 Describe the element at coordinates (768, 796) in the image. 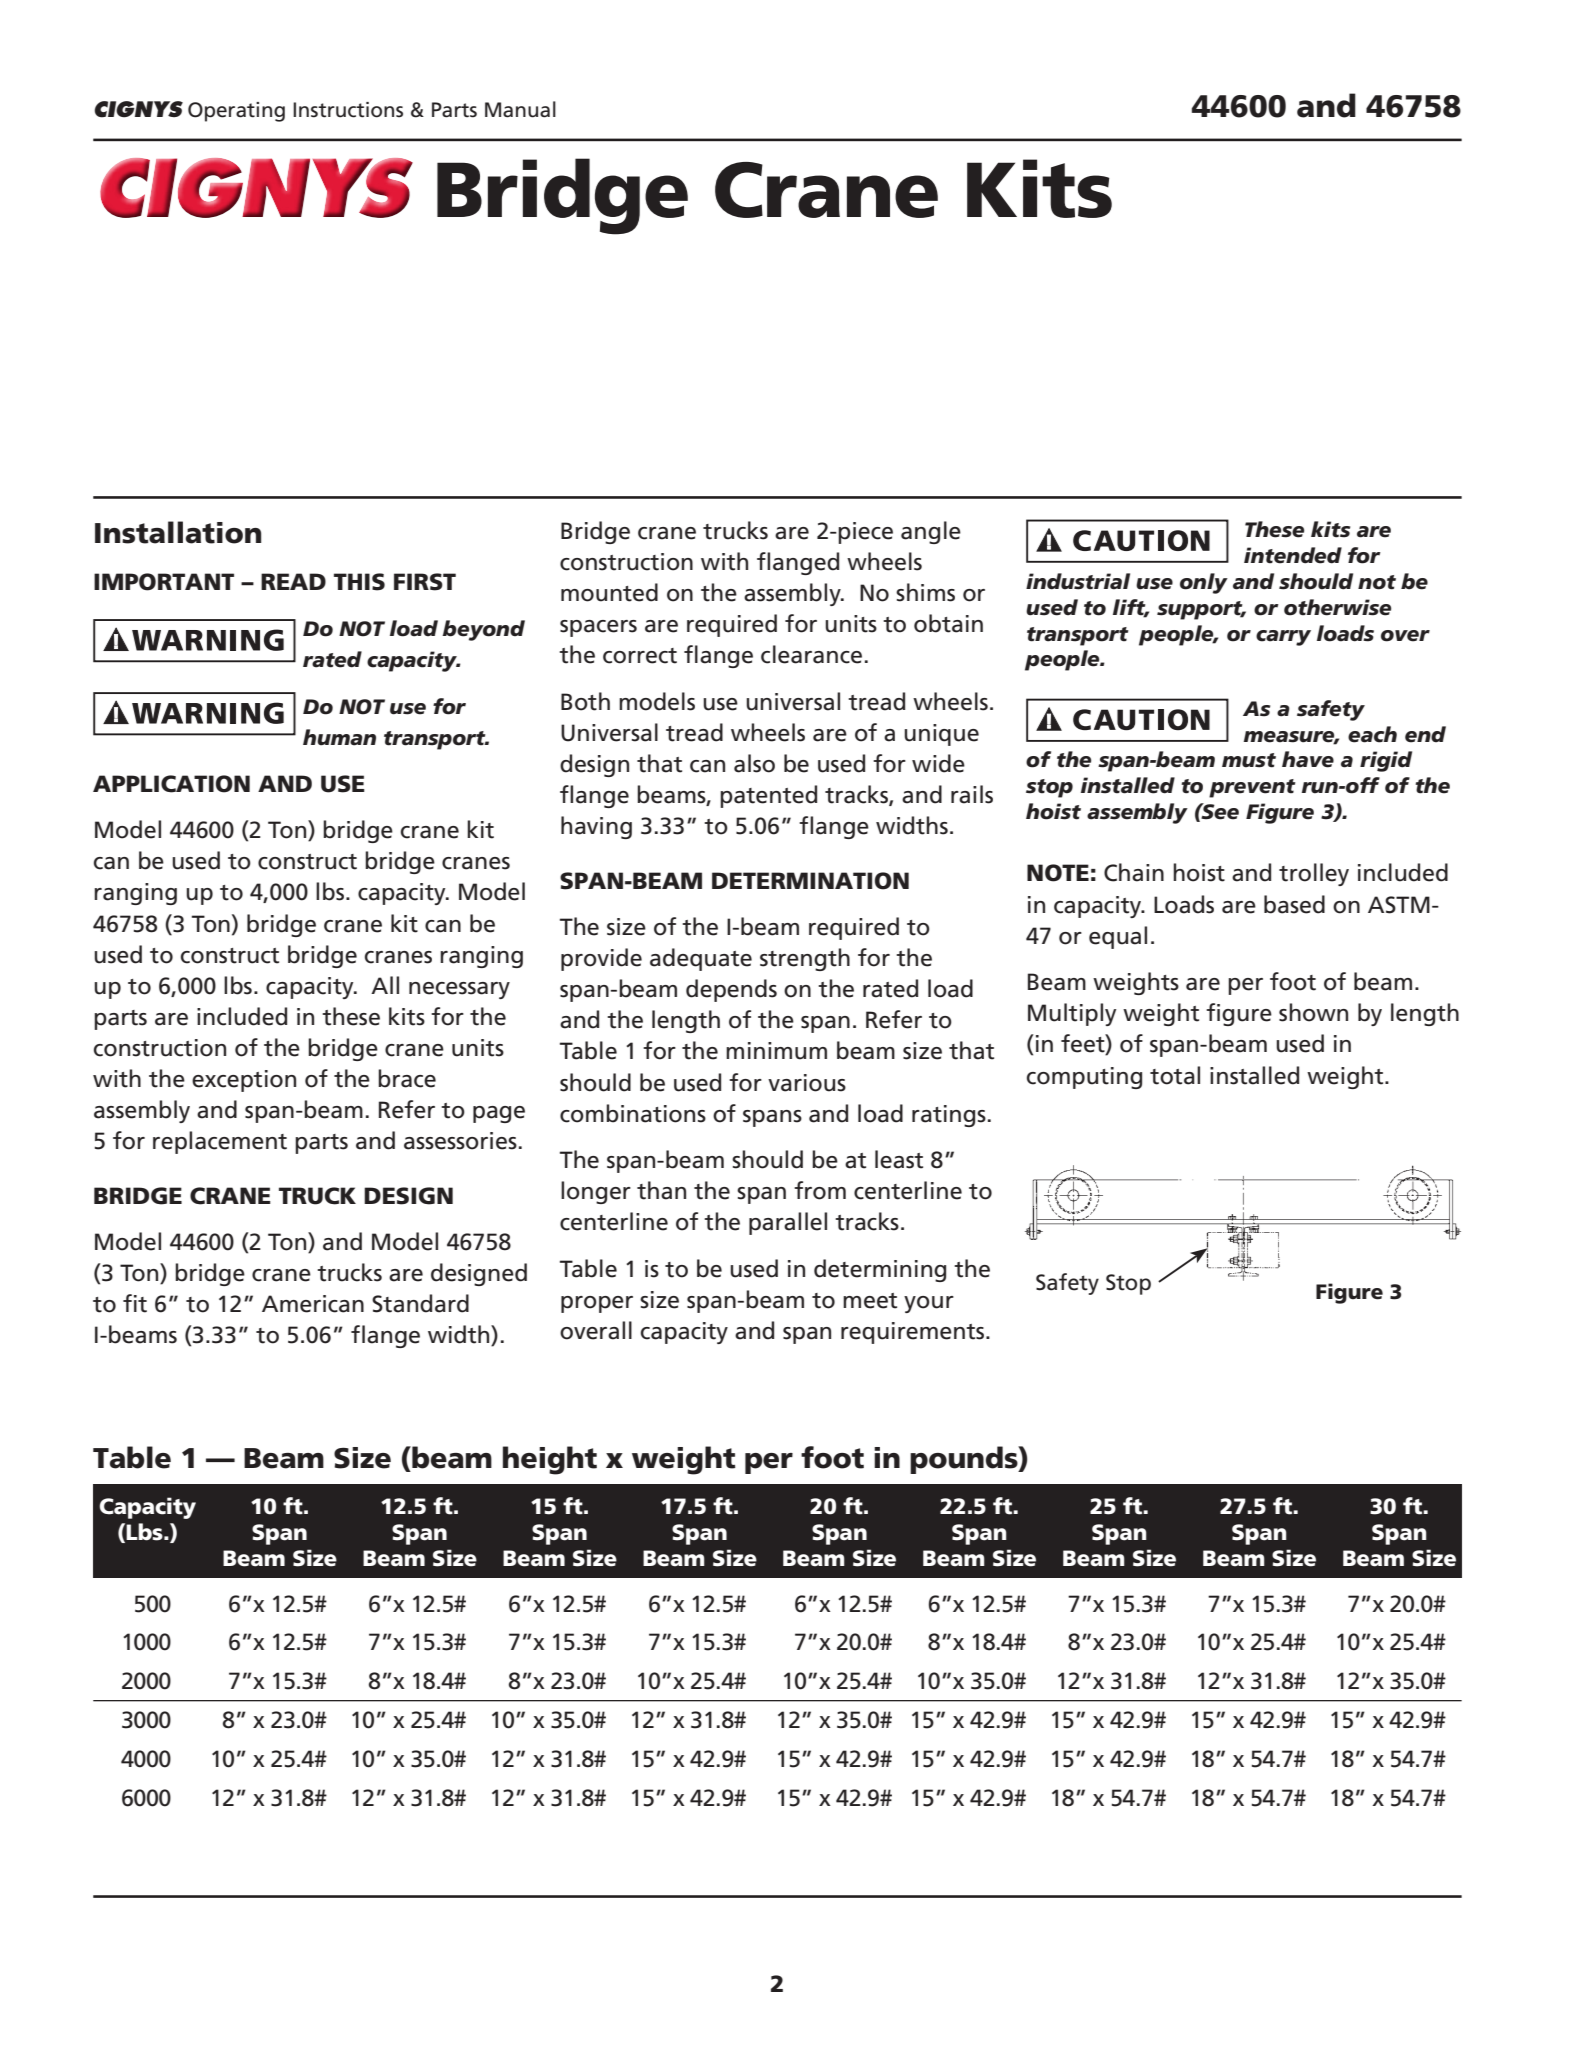

I see `patented` at that location.
